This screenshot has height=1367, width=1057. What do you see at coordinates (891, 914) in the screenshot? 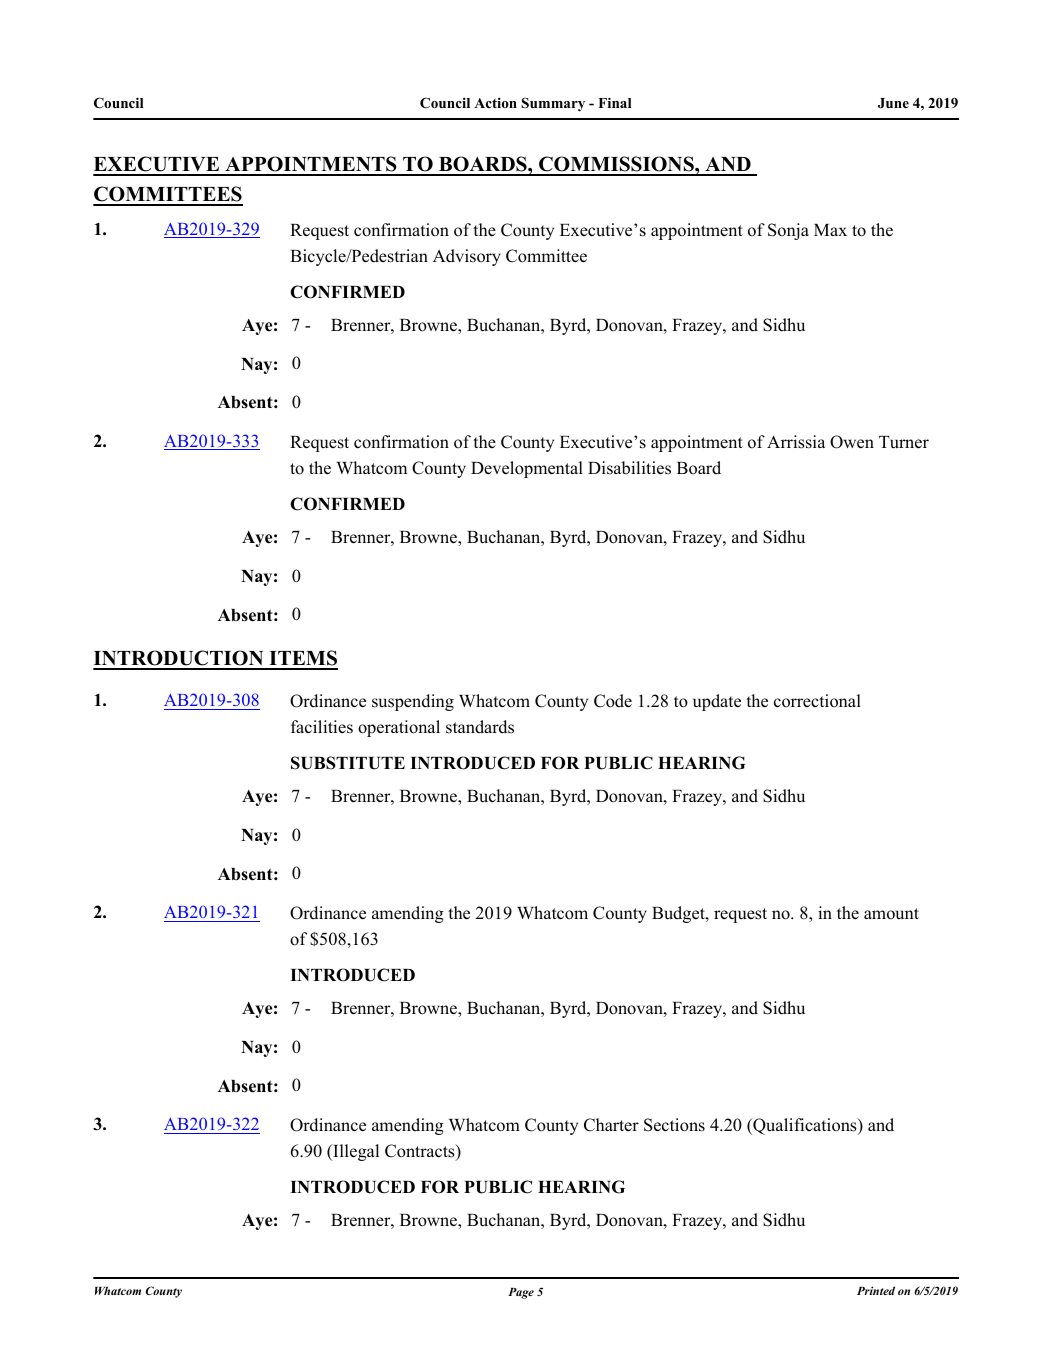
I see `amount` at bounding box center [891, 914].
